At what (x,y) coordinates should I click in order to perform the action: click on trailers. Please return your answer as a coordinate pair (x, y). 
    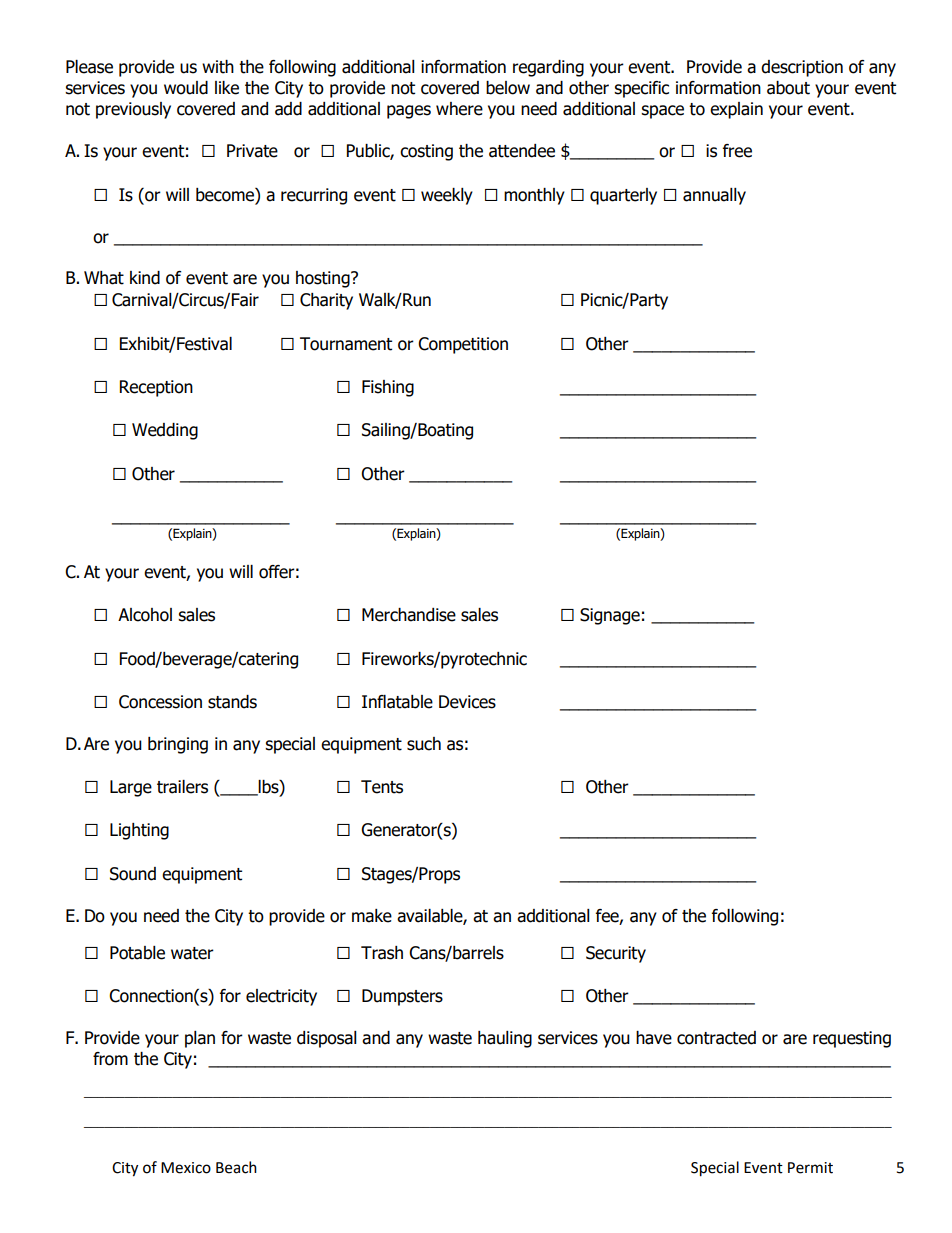
    Looking at the image, I should click on (182, 787).
